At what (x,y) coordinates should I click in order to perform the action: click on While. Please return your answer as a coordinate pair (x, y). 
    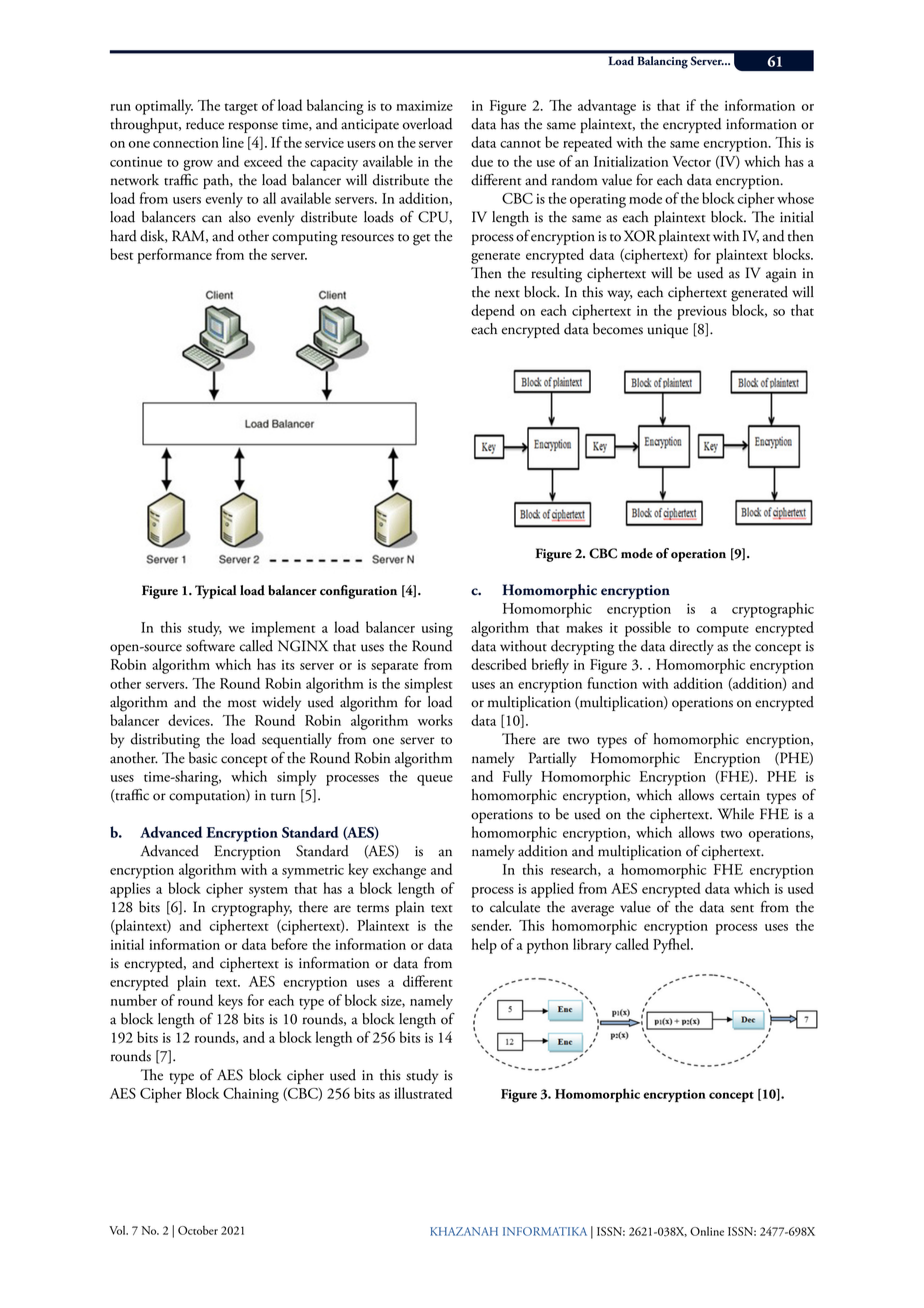
    Looking at the image, I should click on (736, 814).
